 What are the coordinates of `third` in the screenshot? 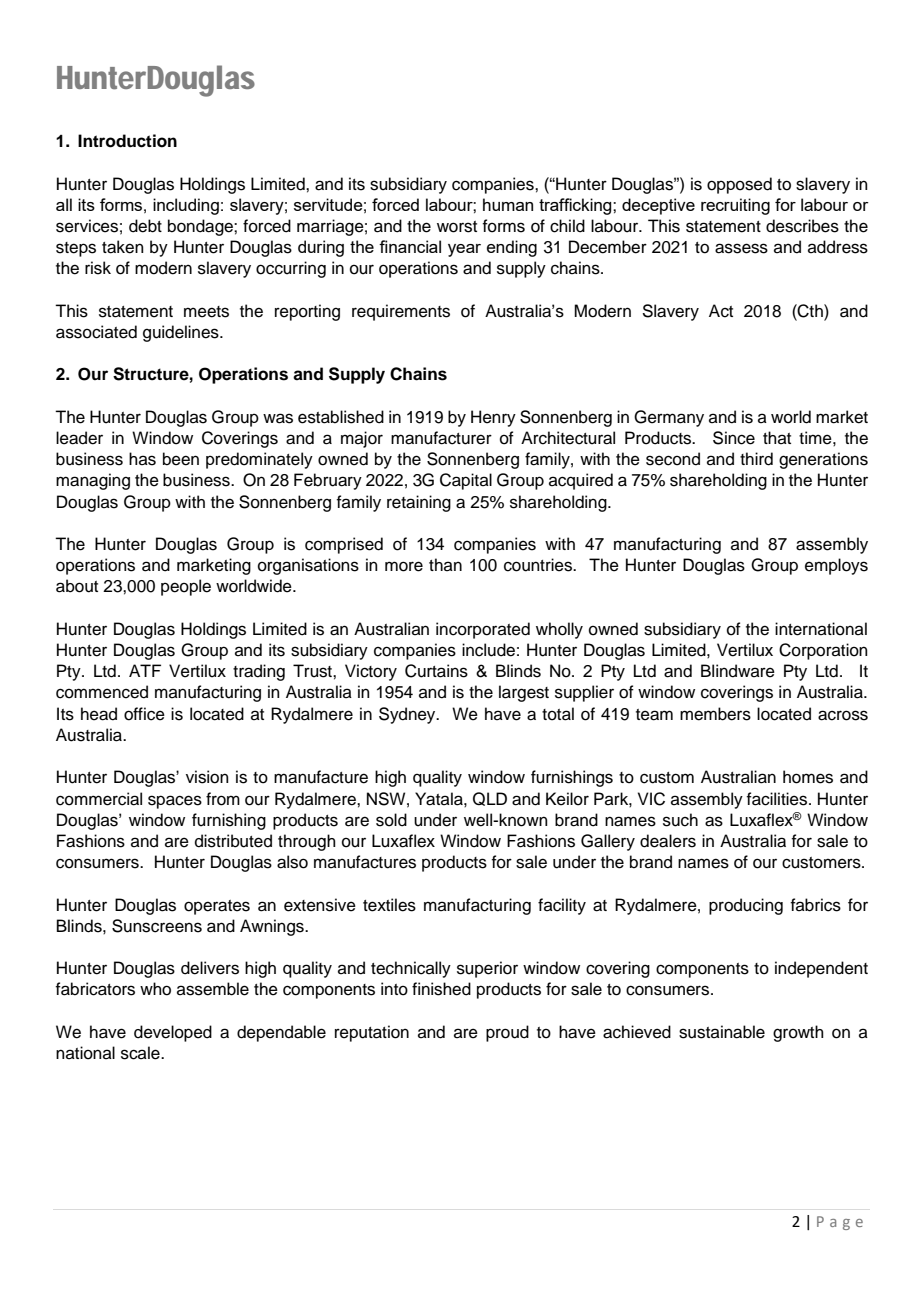 It's located at (756, 459).
